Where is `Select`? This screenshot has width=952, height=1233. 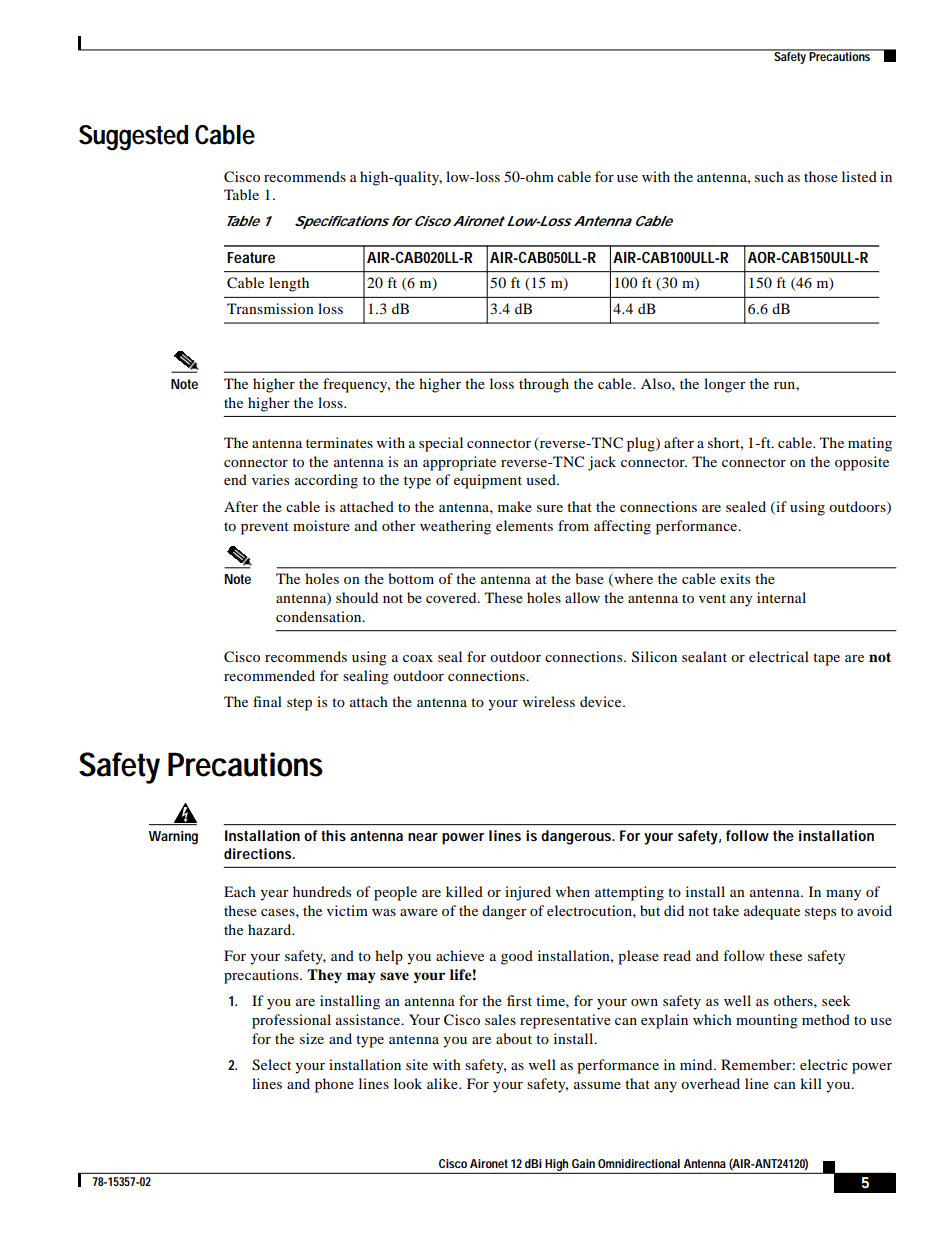
Select is located at coordinates (271, 1065).
